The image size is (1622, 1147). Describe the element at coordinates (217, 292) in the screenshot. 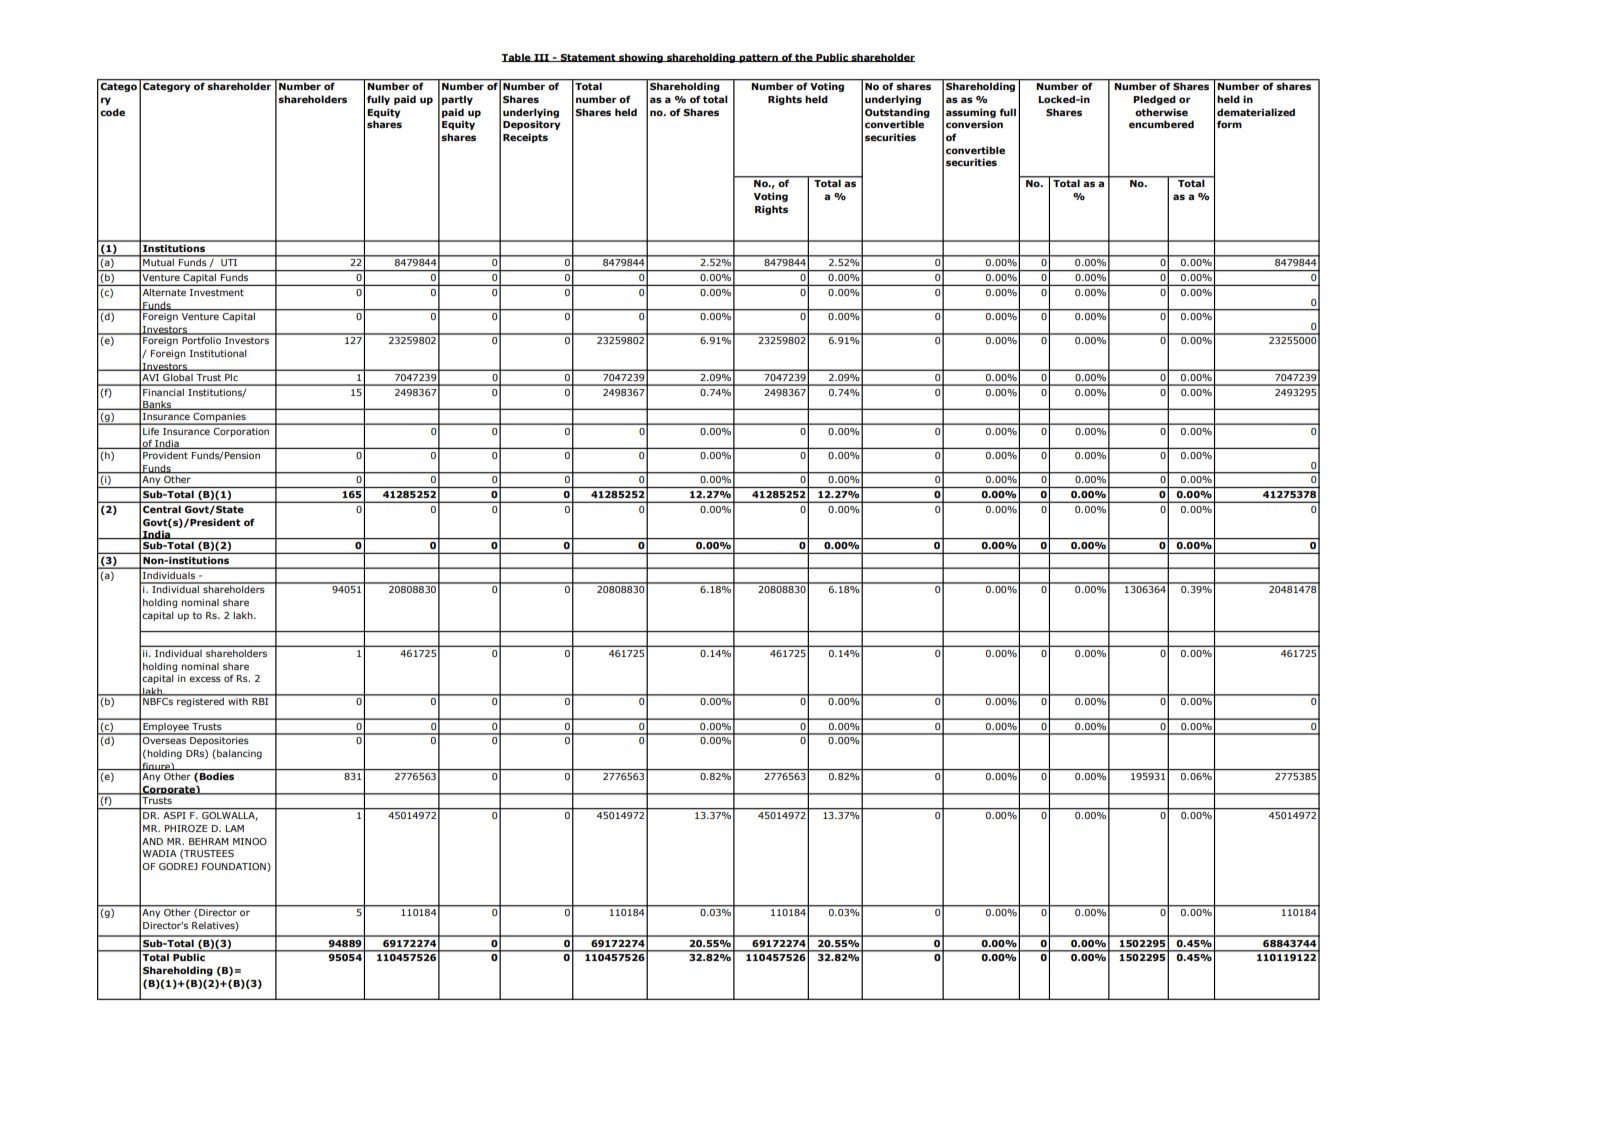

I see `Investment` at that location.
